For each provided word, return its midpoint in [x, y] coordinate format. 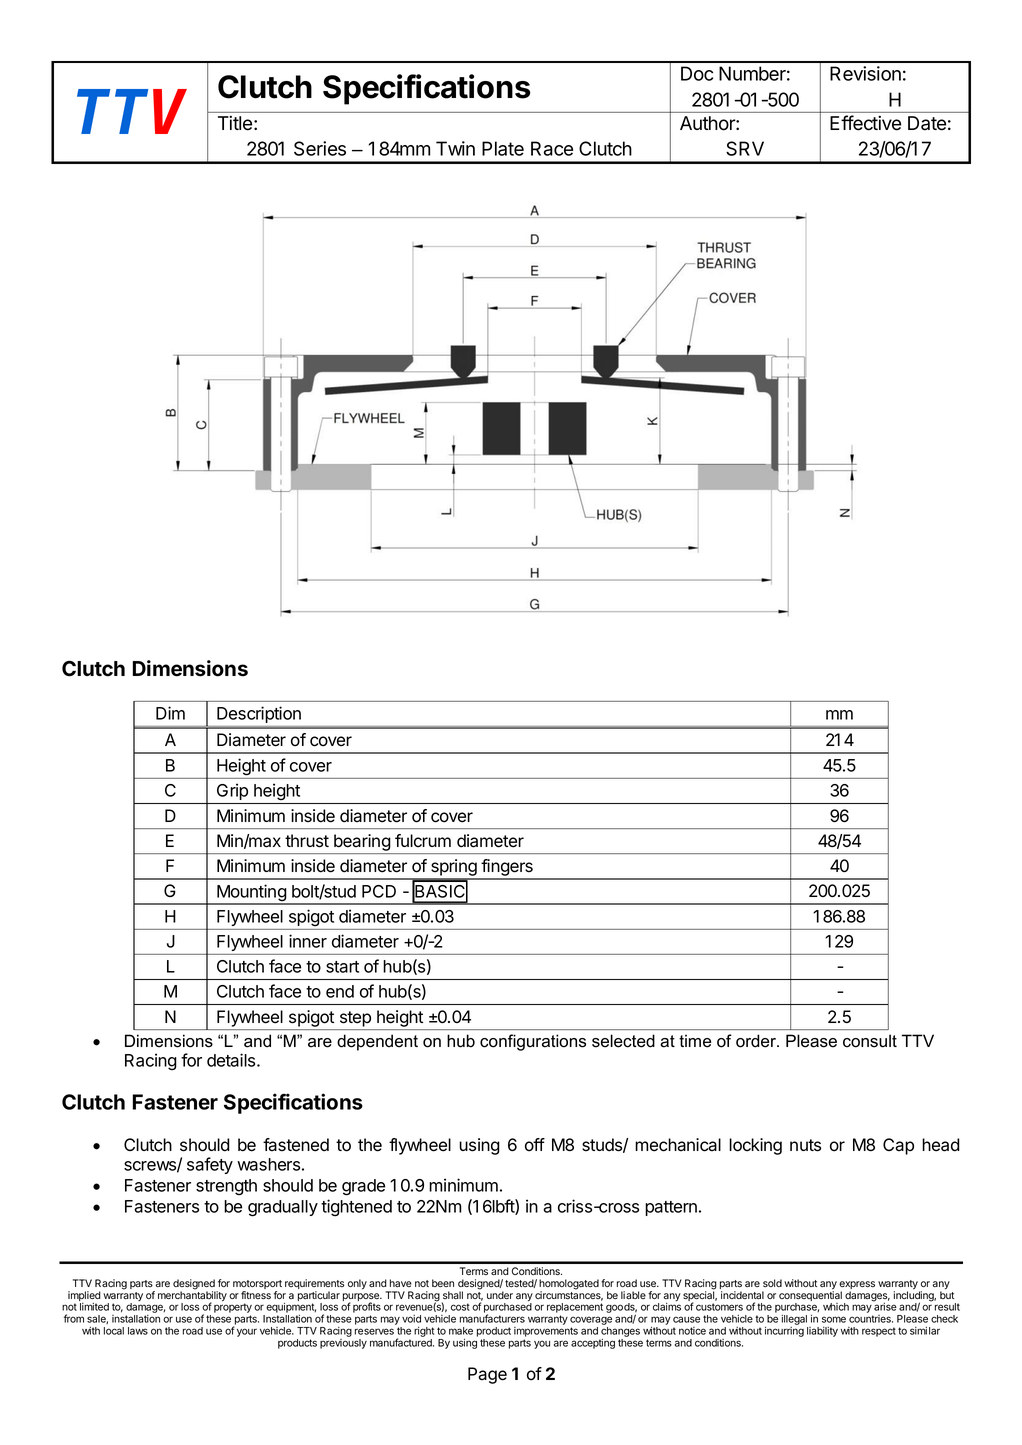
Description [259, 715]
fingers [507, 869]
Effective [865, 123]
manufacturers [492, 1318]
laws [138, 1331]
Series [320, 148]
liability [822, 1332]
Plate [503, 148]
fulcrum [423, 840]
